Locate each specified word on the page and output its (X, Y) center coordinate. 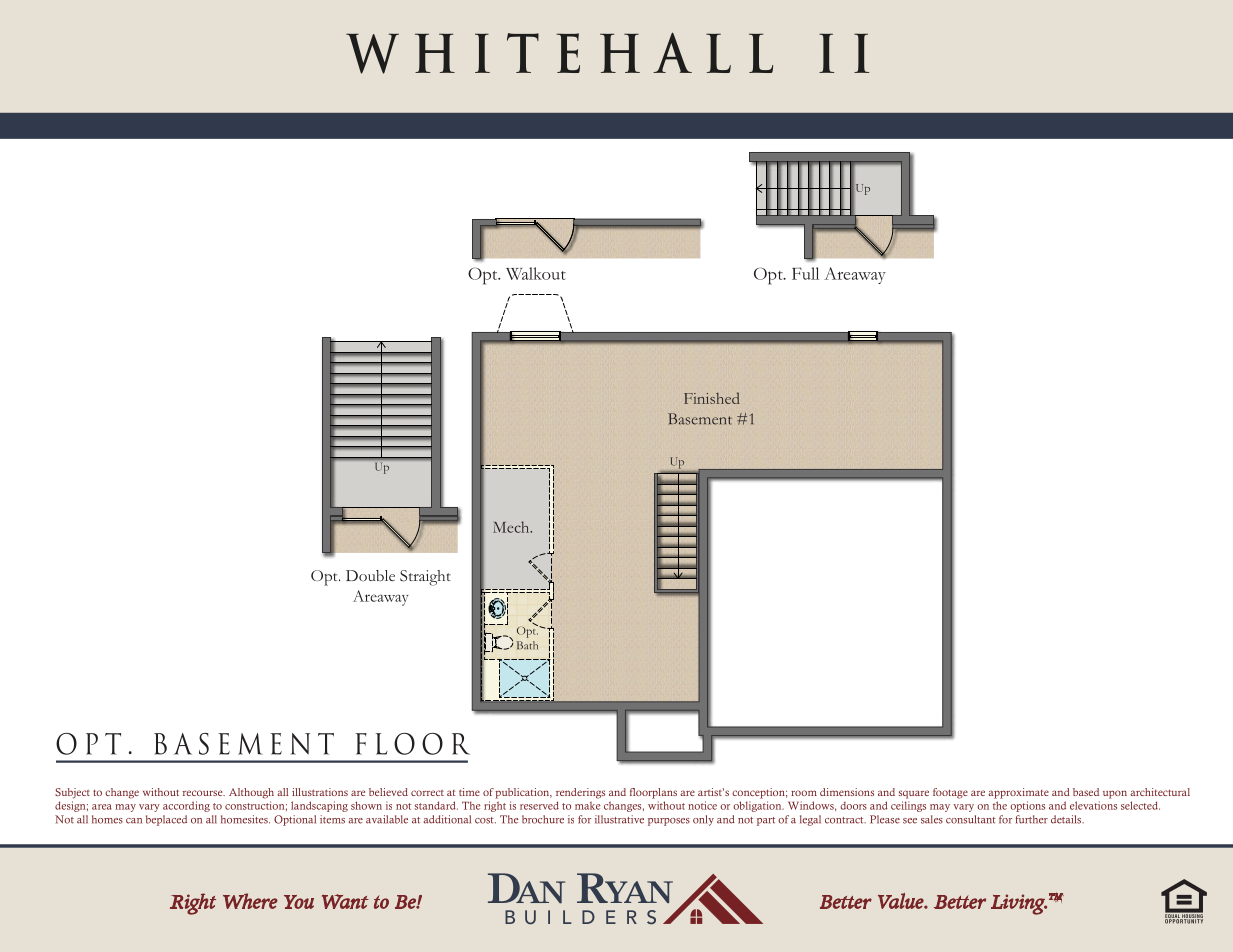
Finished (712, 398)
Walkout (536, 273)
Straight (425, 578)
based (1086, 792)
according (186, 806)
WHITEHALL (559, 53)
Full (805, 273)
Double (370, 575)
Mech (512, 527)
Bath (527, 645)
